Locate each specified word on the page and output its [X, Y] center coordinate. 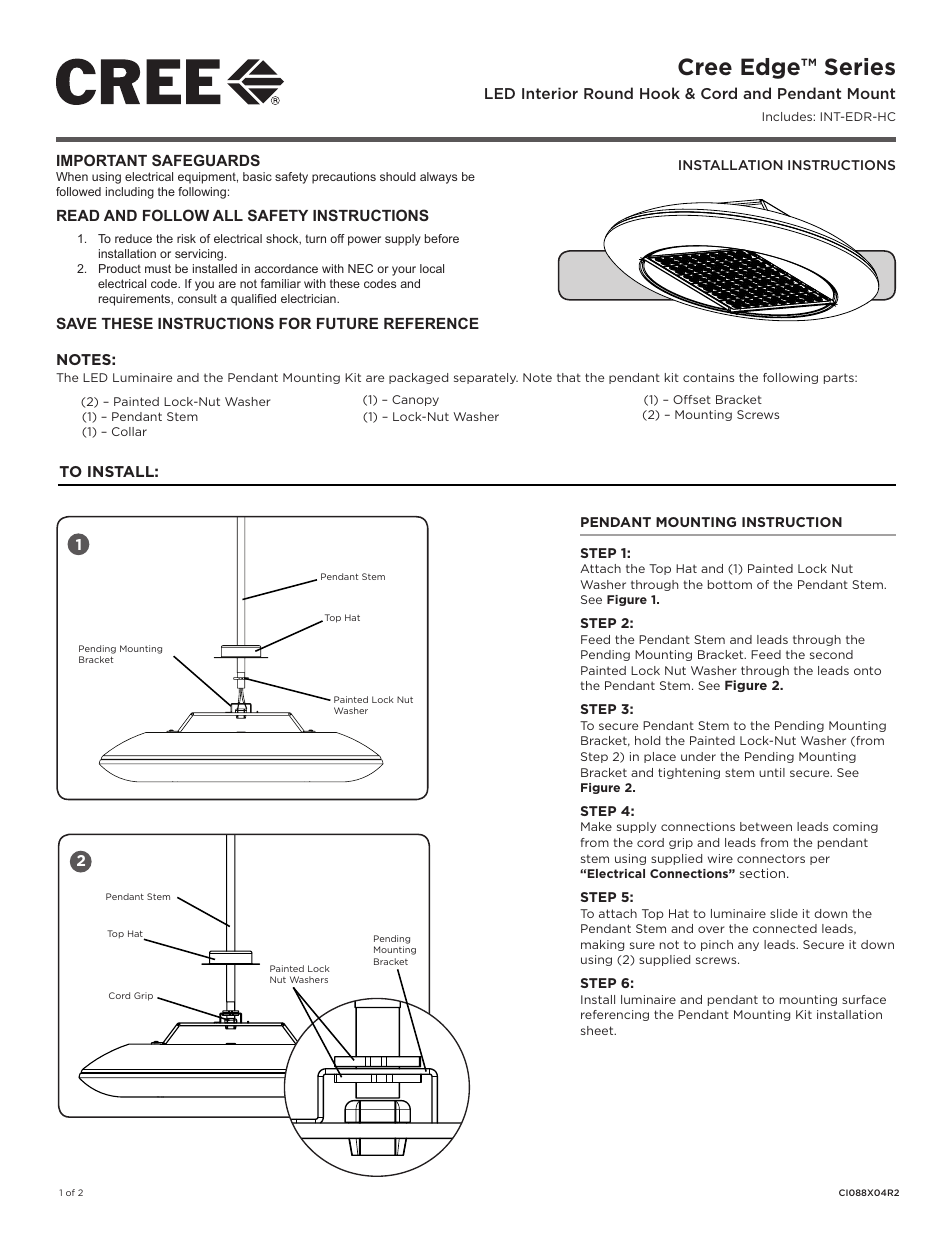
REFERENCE [431, 323]
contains [708, 377]
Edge [771, 68]
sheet [598, 1030]
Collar [129, 431]
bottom [730, 584]
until [772, 772]
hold [647, 740]
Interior [550, 93]
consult [197, 298]
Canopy [415, 400]
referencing [615, 1015]
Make [596, 826]
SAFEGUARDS [206, 160]
